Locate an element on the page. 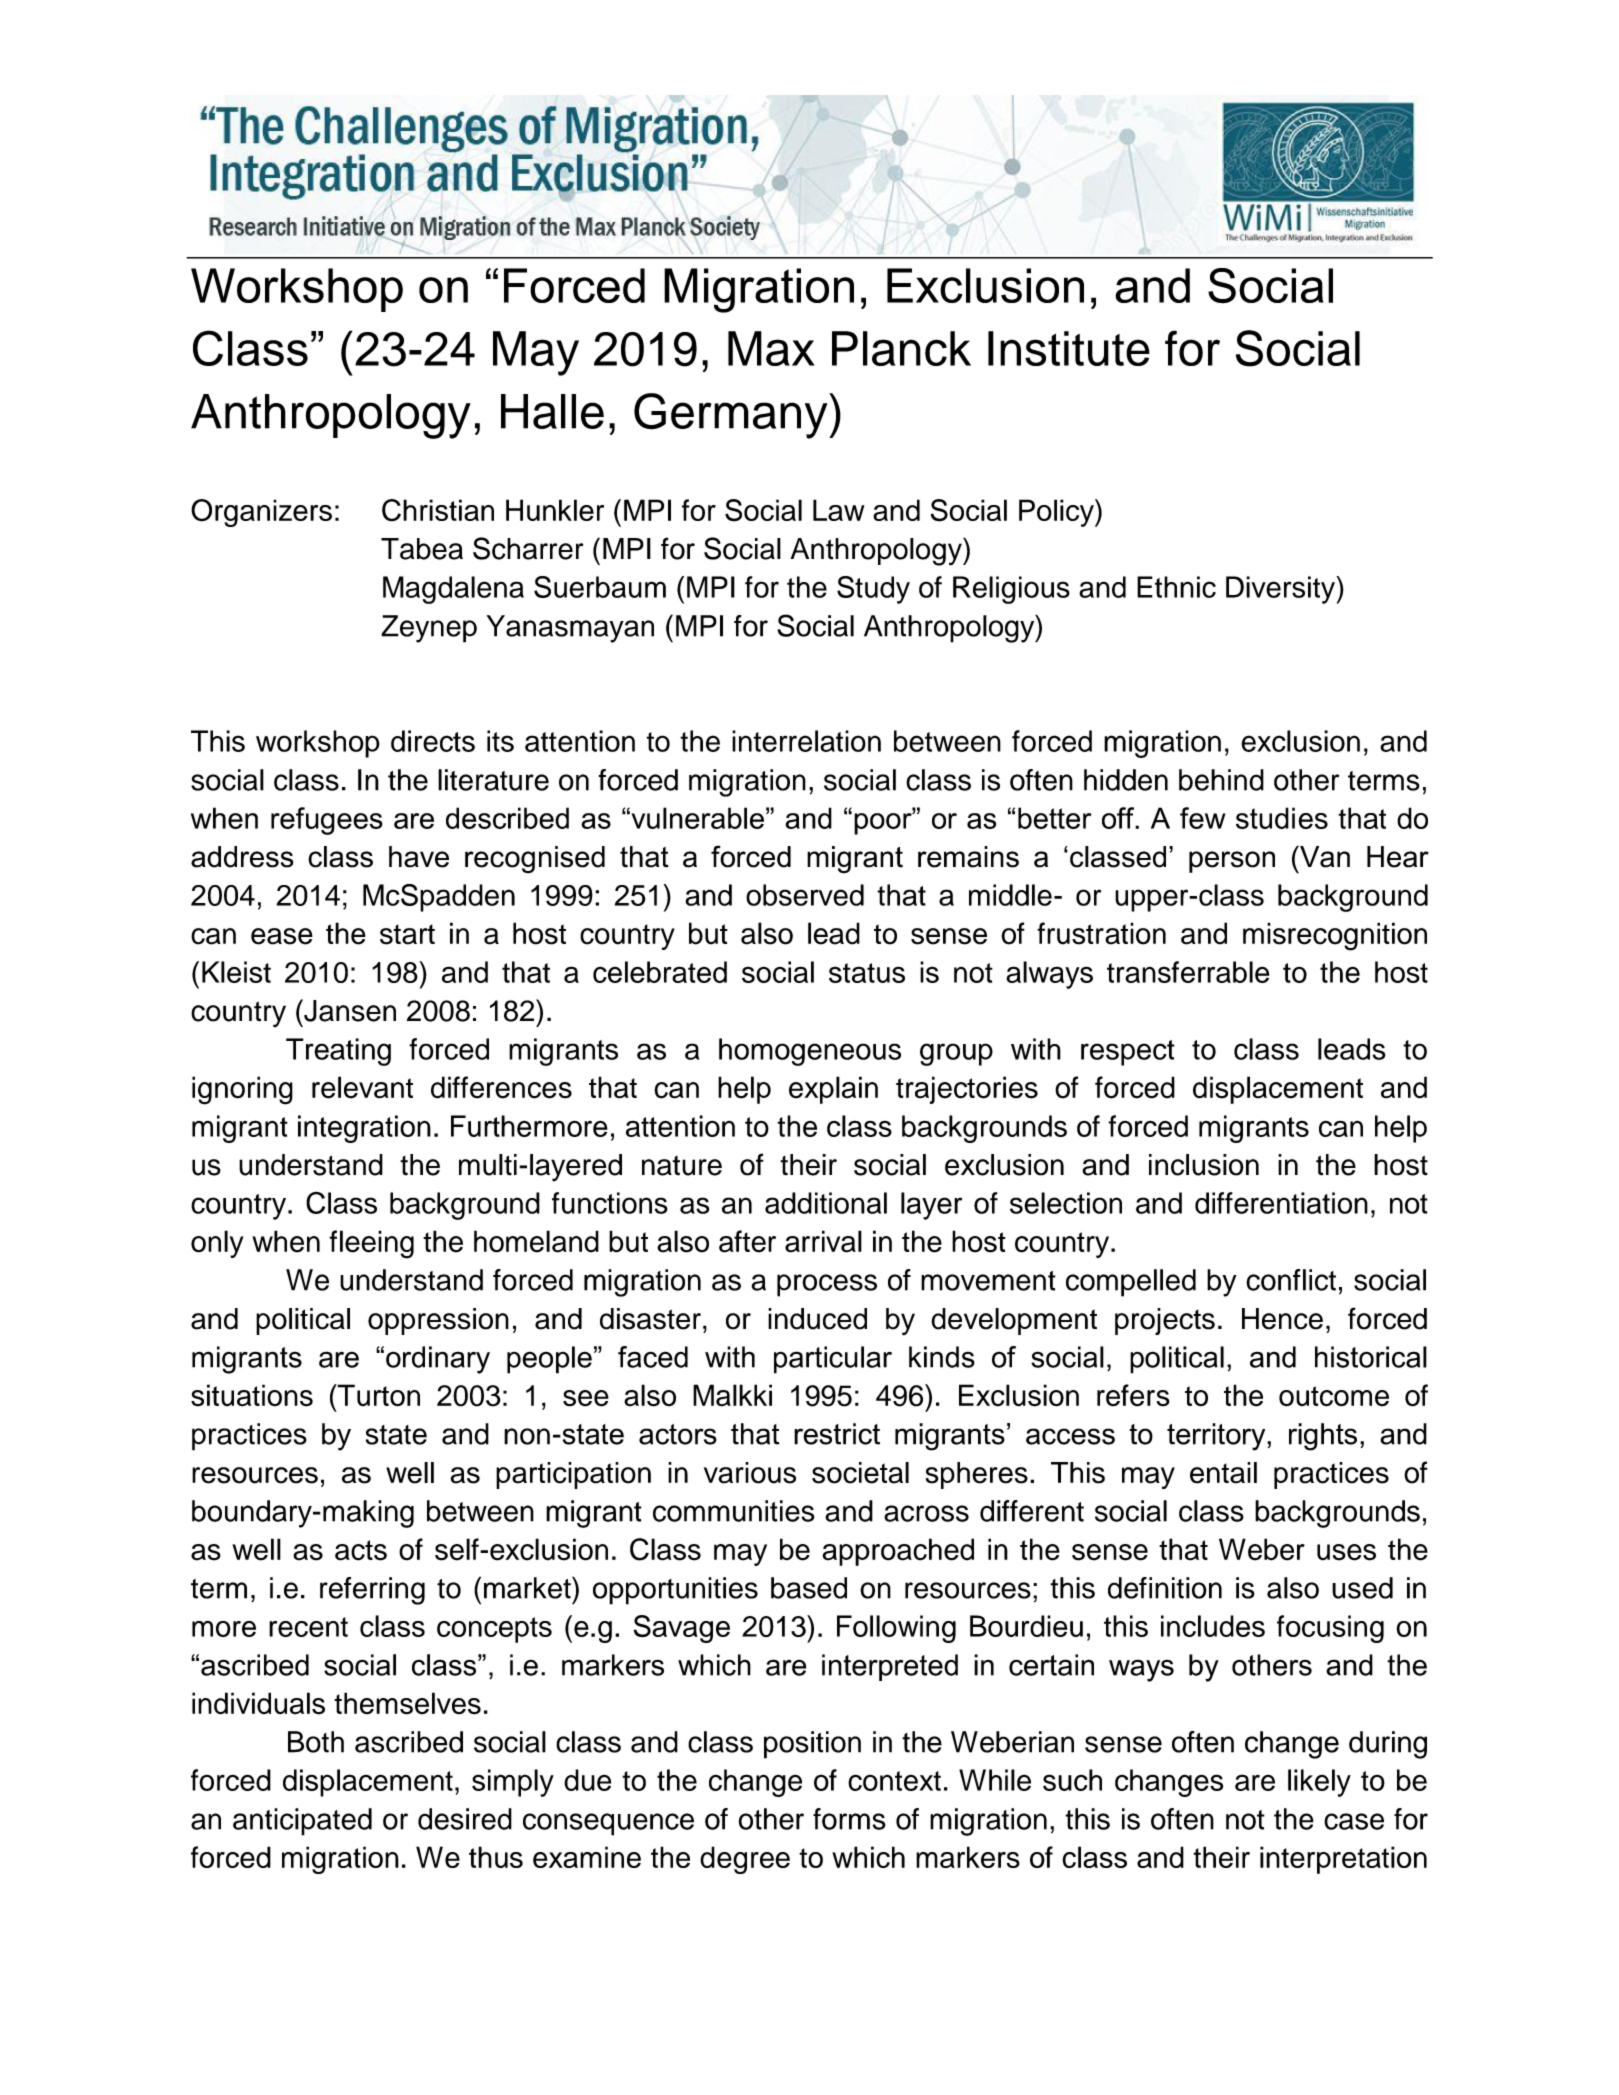 This image has width=1619, height=2095. Halle is located at coordinates (552, 411).
